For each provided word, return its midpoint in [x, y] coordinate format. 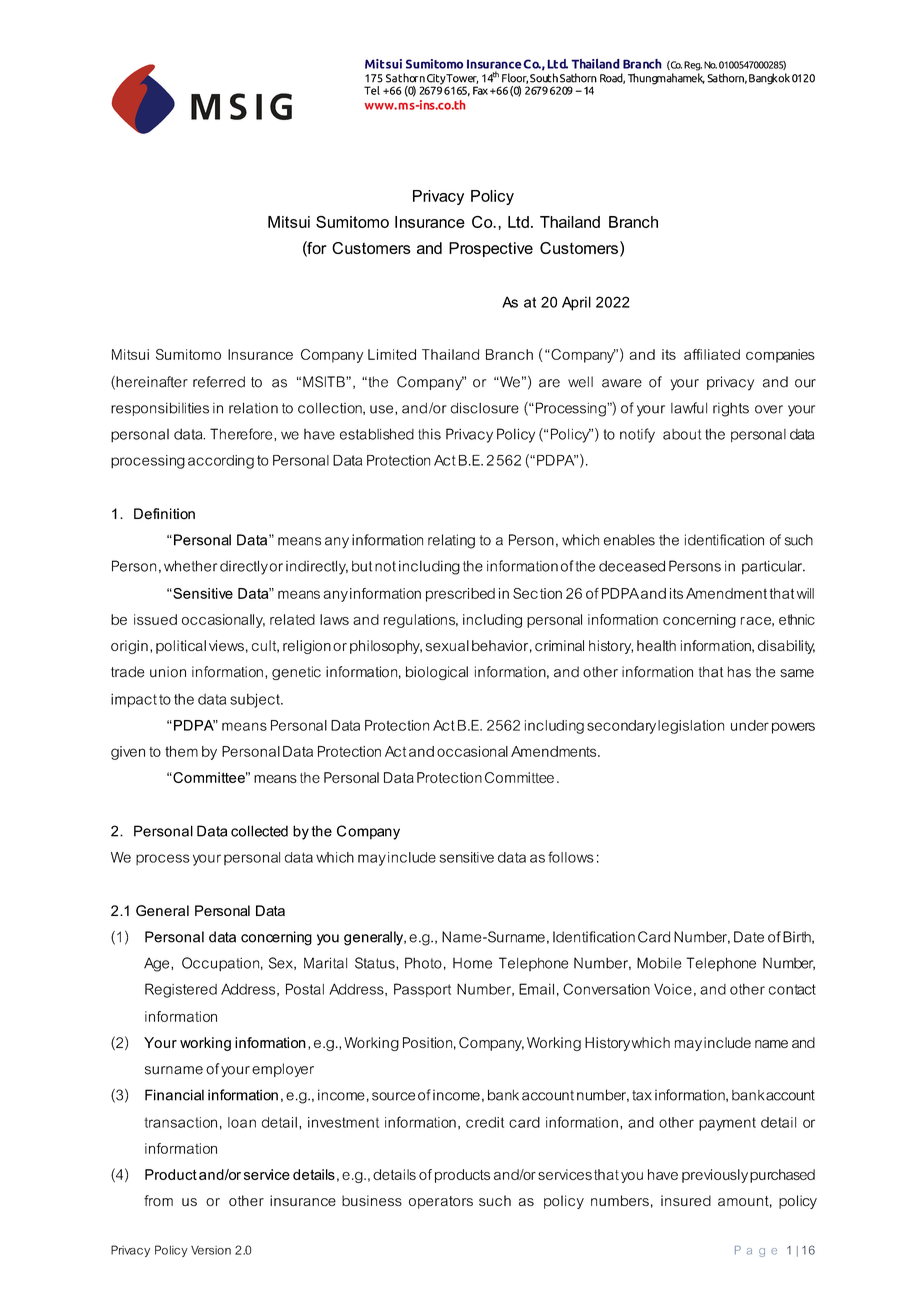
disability [786, 647]
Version [211, 1250]
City [436, 80]
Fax [480, 90]
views [226, 645]
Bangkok [769, 79]
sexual [447, 645]
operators [441, 1202]
